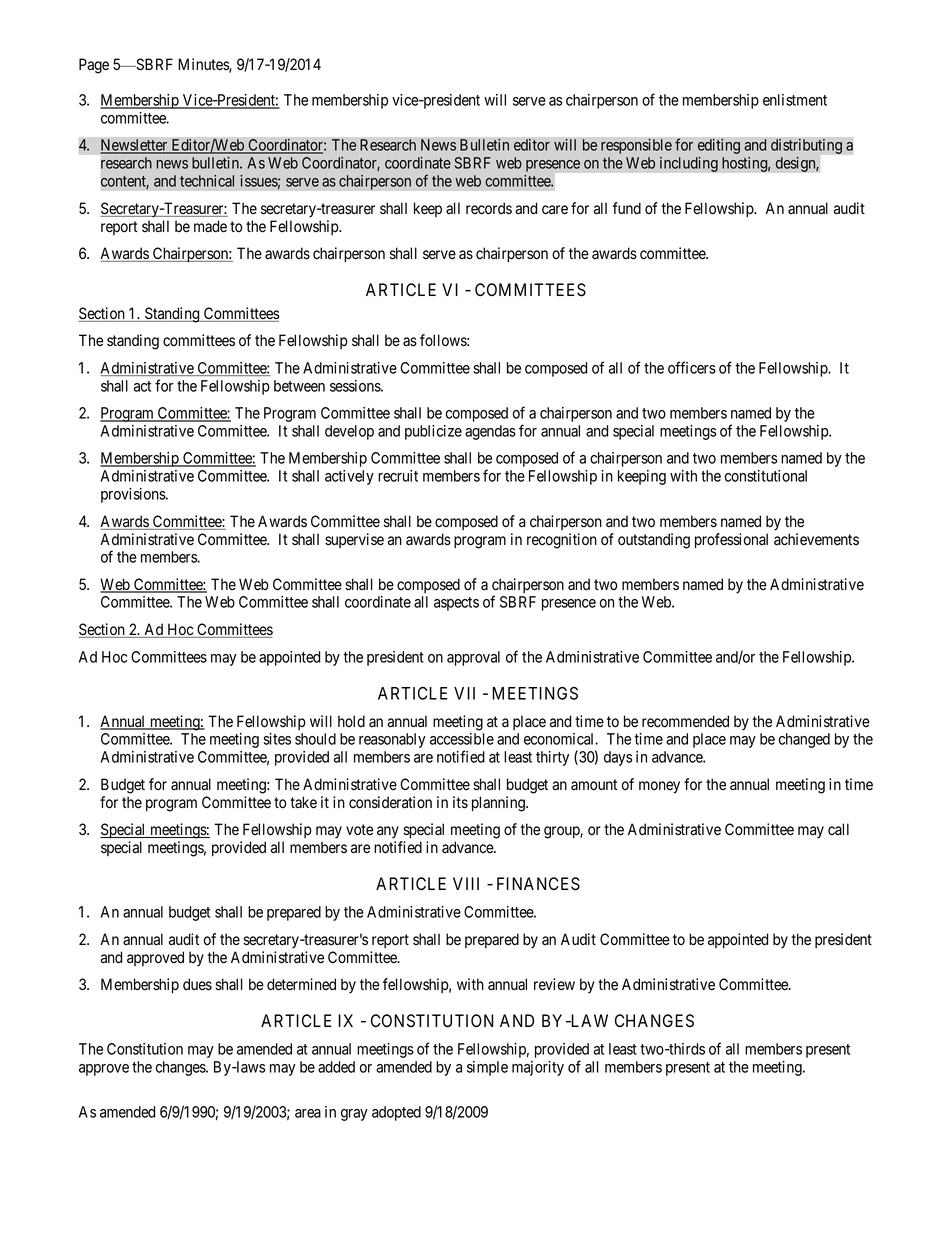 The width and height of the document is (952, 1233). What do you see at coordinates (299, 386) in the document?
I see `between` at bounding box center [299, 386].
